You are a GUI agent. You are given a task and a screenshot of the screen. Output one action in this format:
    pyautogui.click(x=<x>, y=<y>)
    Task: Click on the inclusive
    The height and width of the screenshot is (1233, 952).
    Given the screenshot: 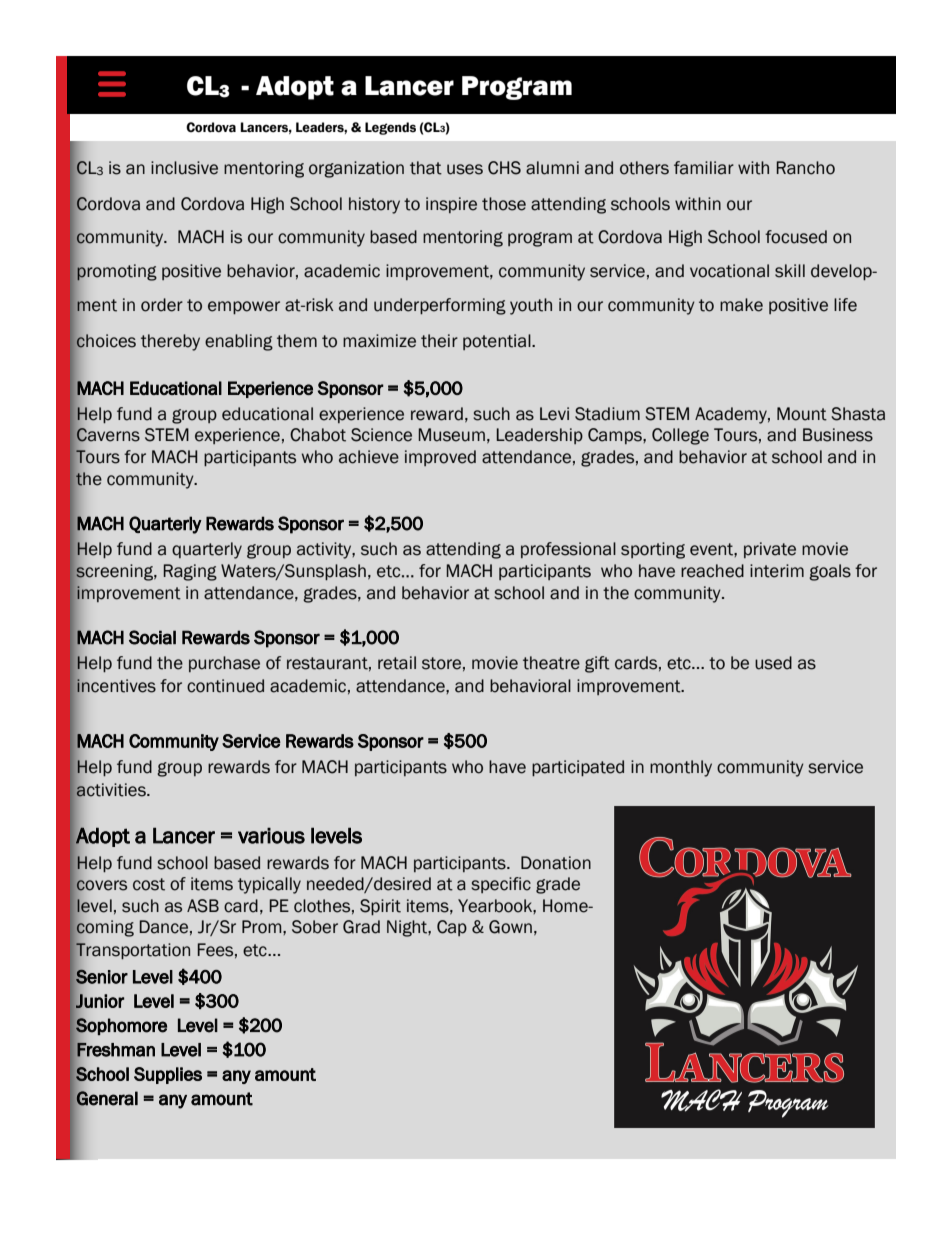 What is the action you would take?
    pyautogui.click(x=184, y=168)
